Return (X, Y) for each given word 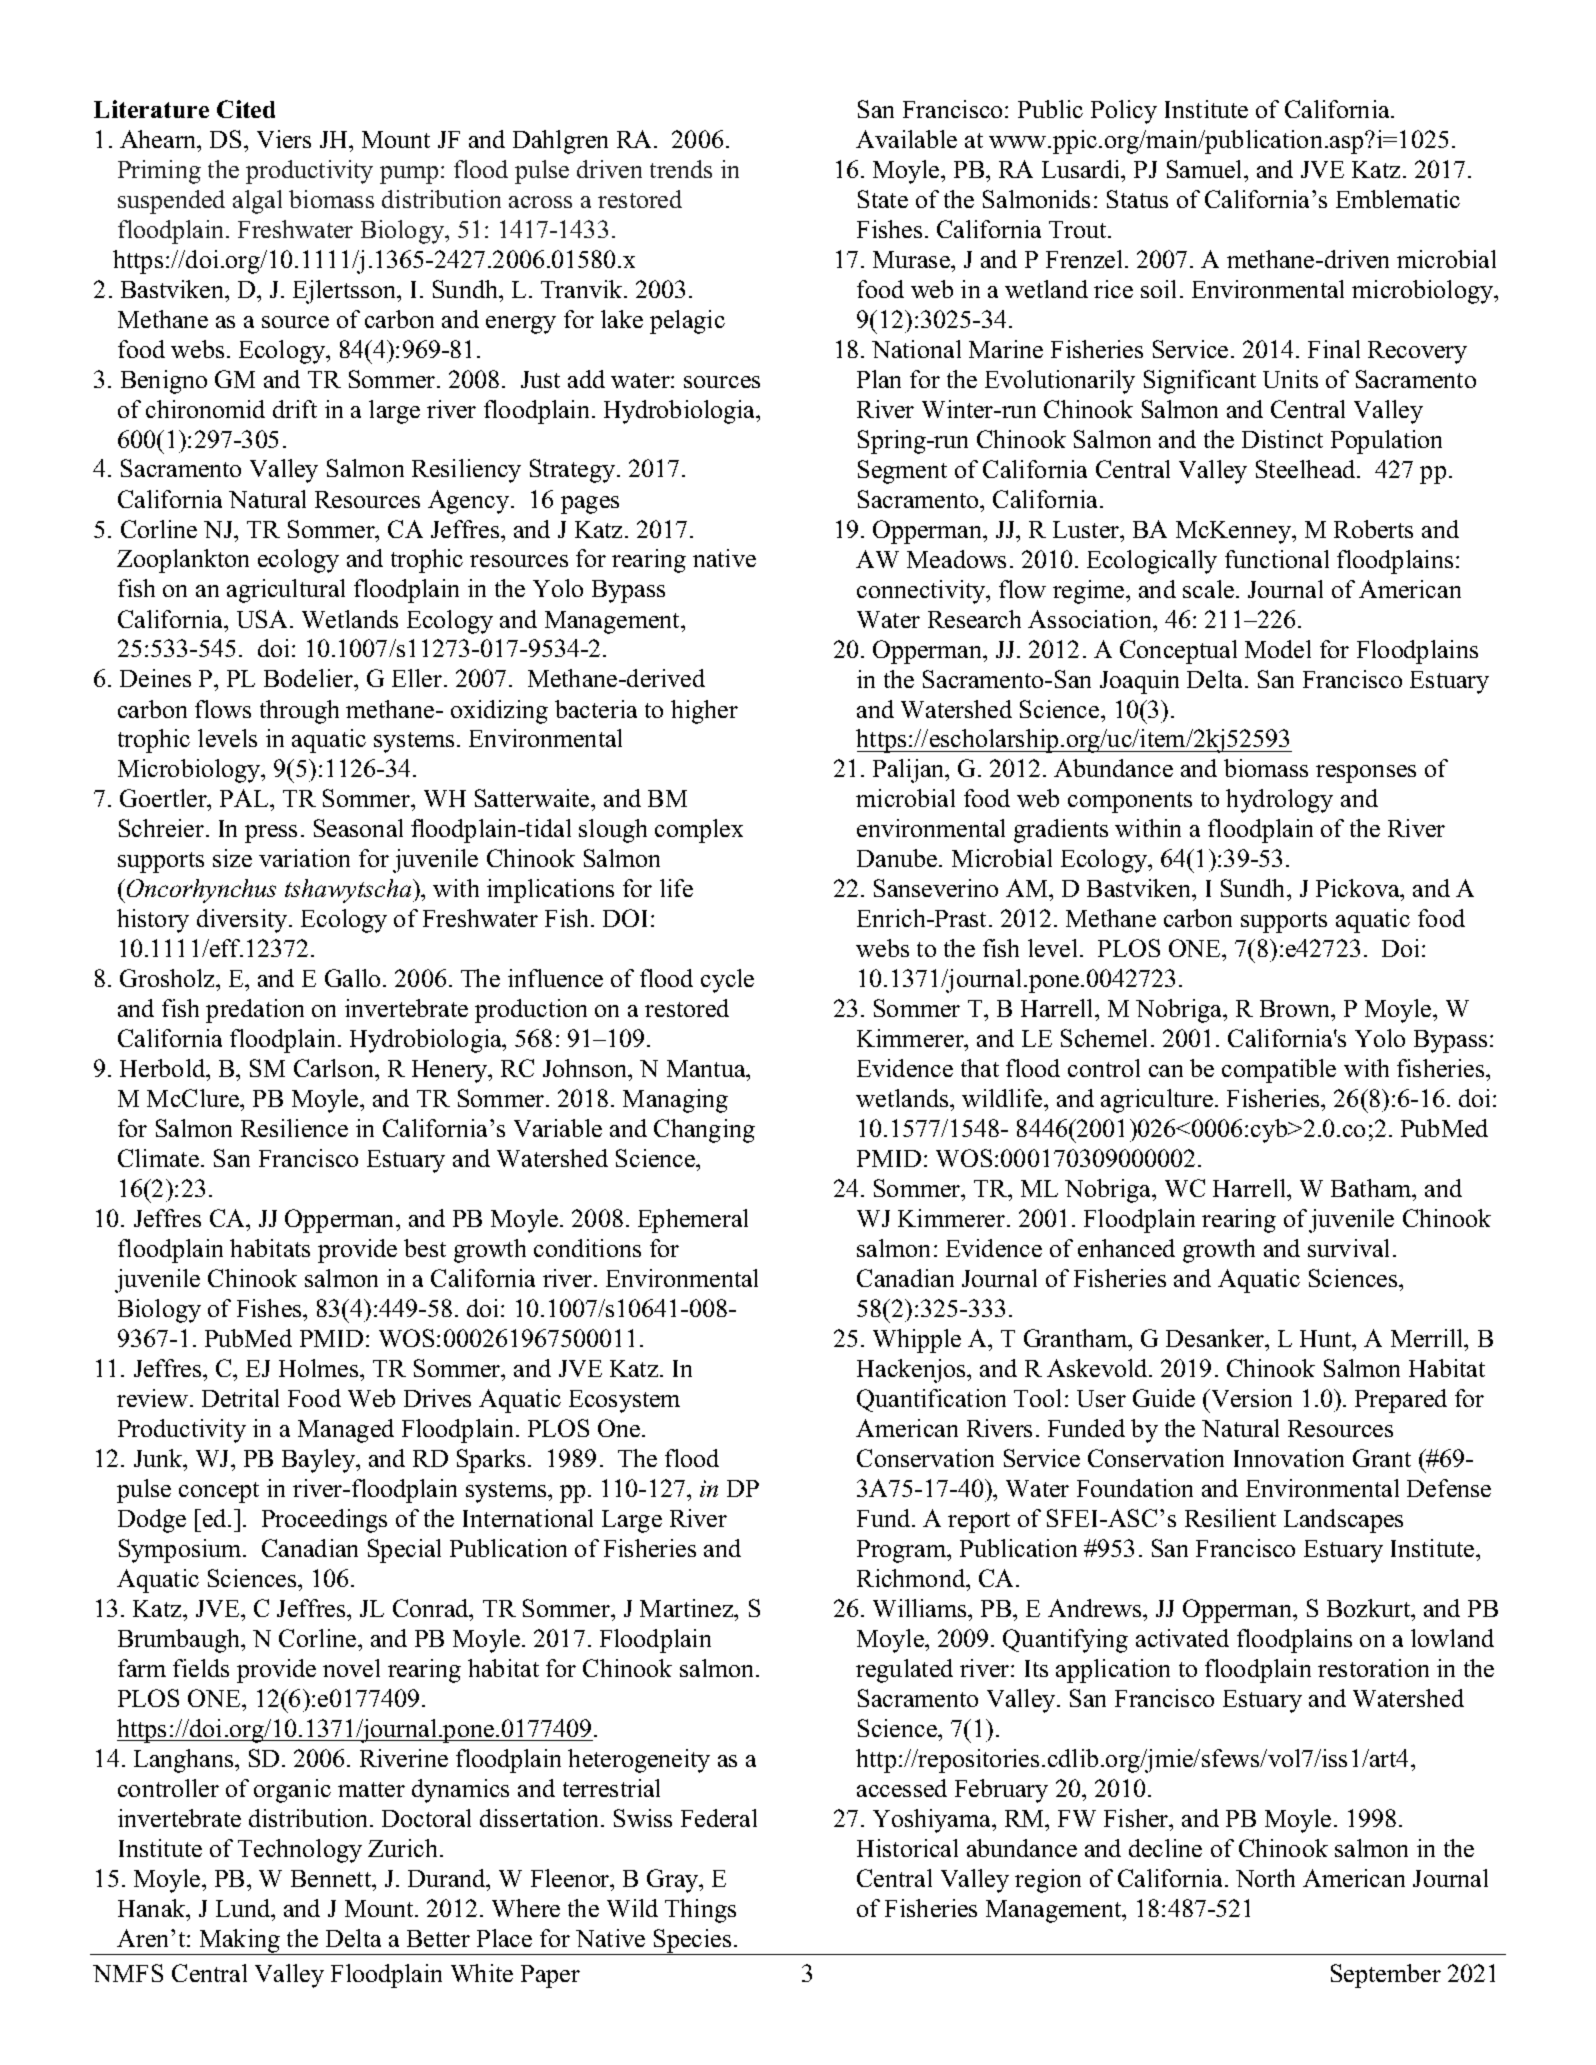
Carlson (335, 1070)
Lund (244, 1908)
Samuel (1206, 169)
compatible (1279, 1071)
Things (700, 1911)
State (883, 199)
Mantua (707, 1070)
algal (257, 202)
